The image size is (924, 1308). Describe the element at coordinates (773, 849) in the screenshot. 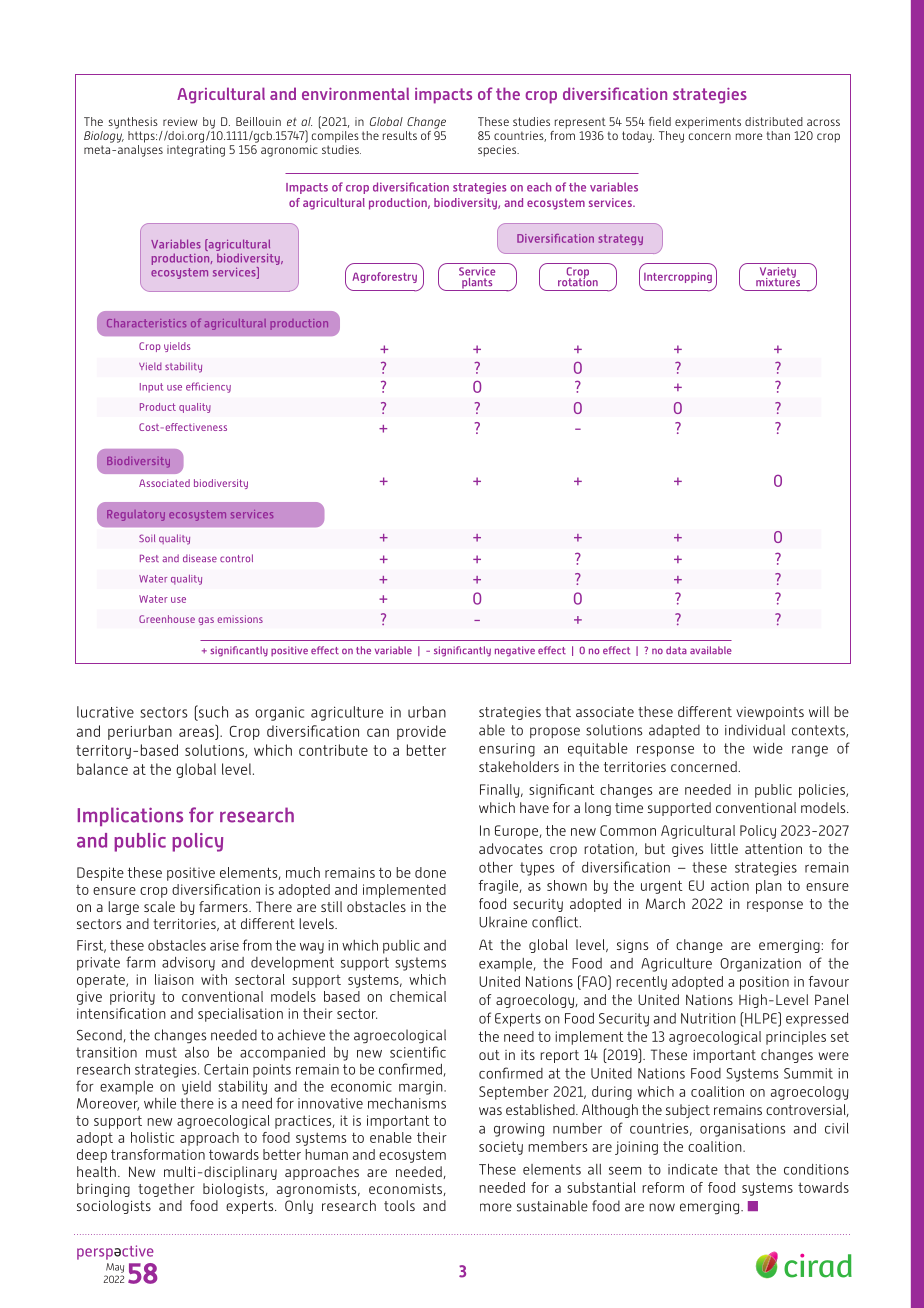

I see `attention` at that location.
